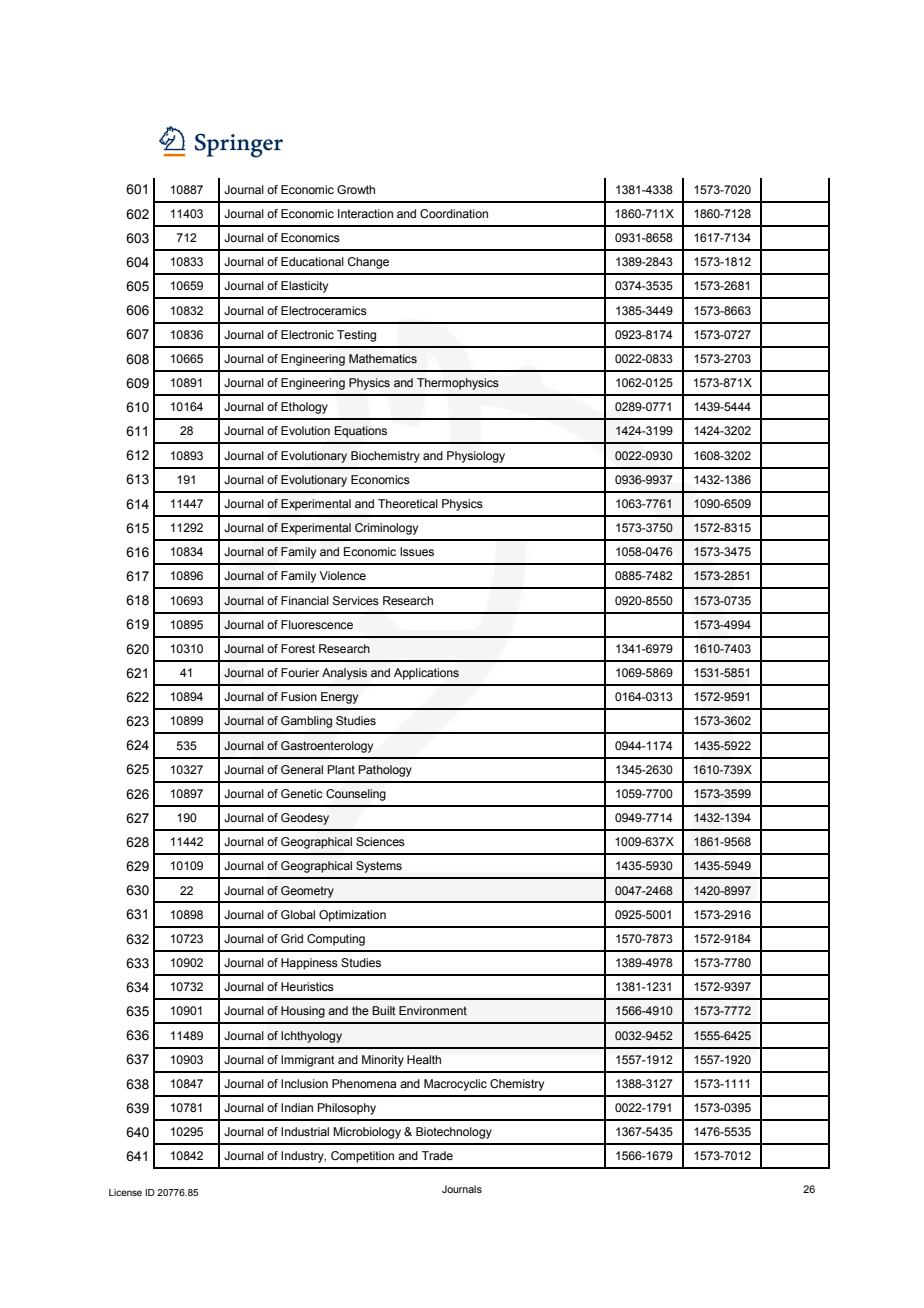  What do you see at coordinates (426, 674) in the image?
I see `Applications` at bounding box center [426, 674].
